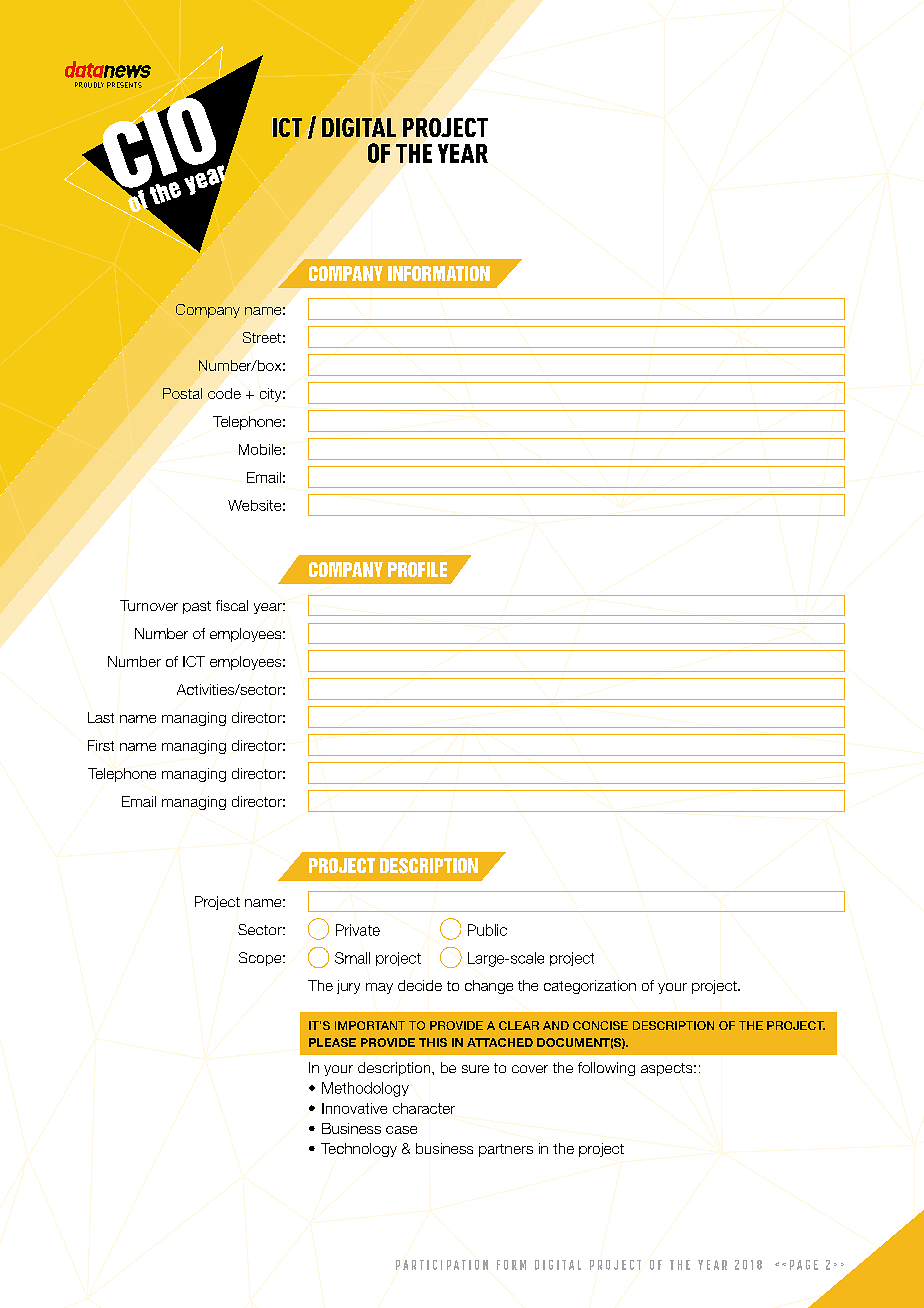 This screenshot has width=924, height=1308. What do you see at coordinates (358, 930) in the screenshot?
I see `Private` at bounding box center [358, 930].
